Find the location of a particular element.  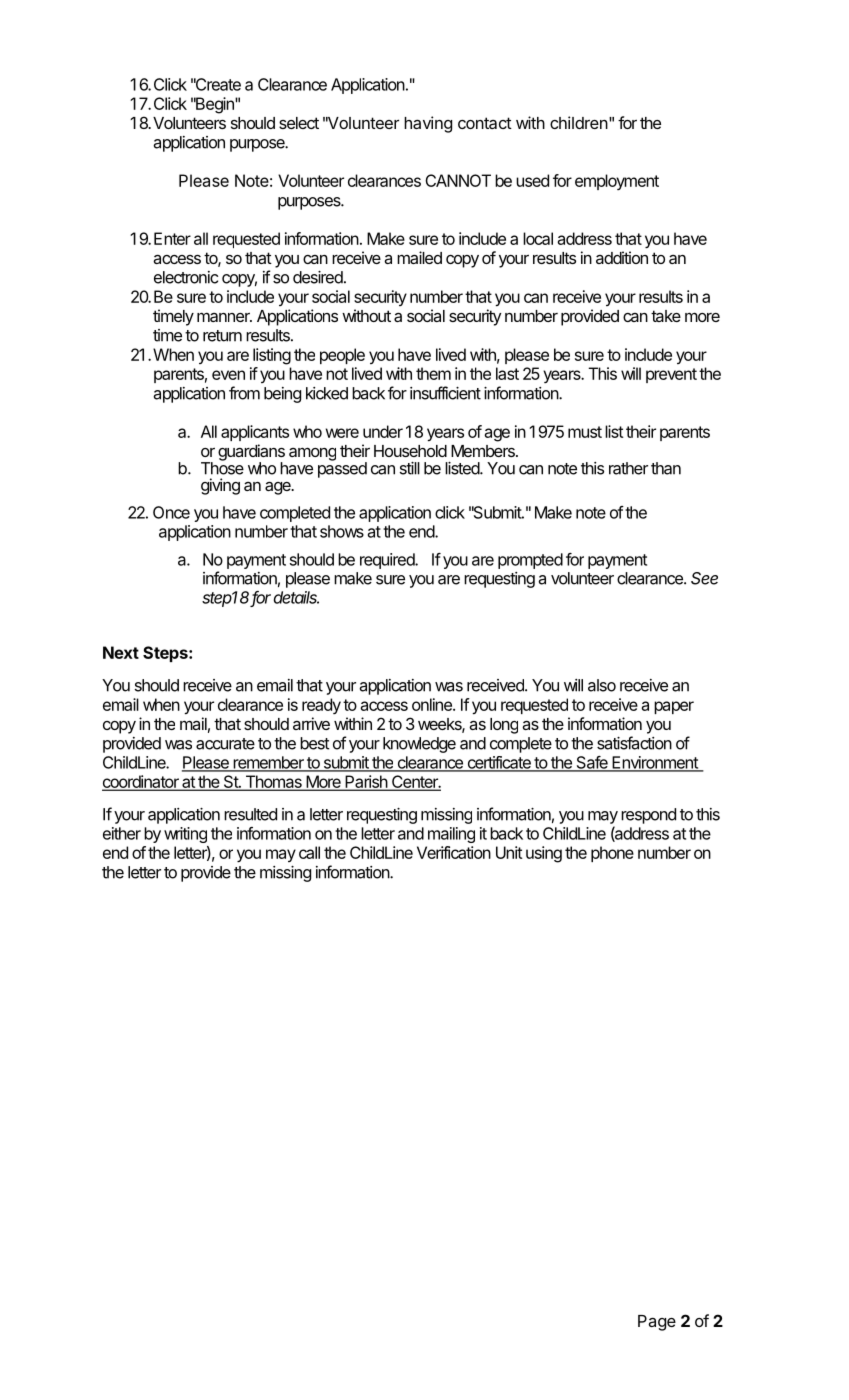

having is located at coordinates (428, 124).
